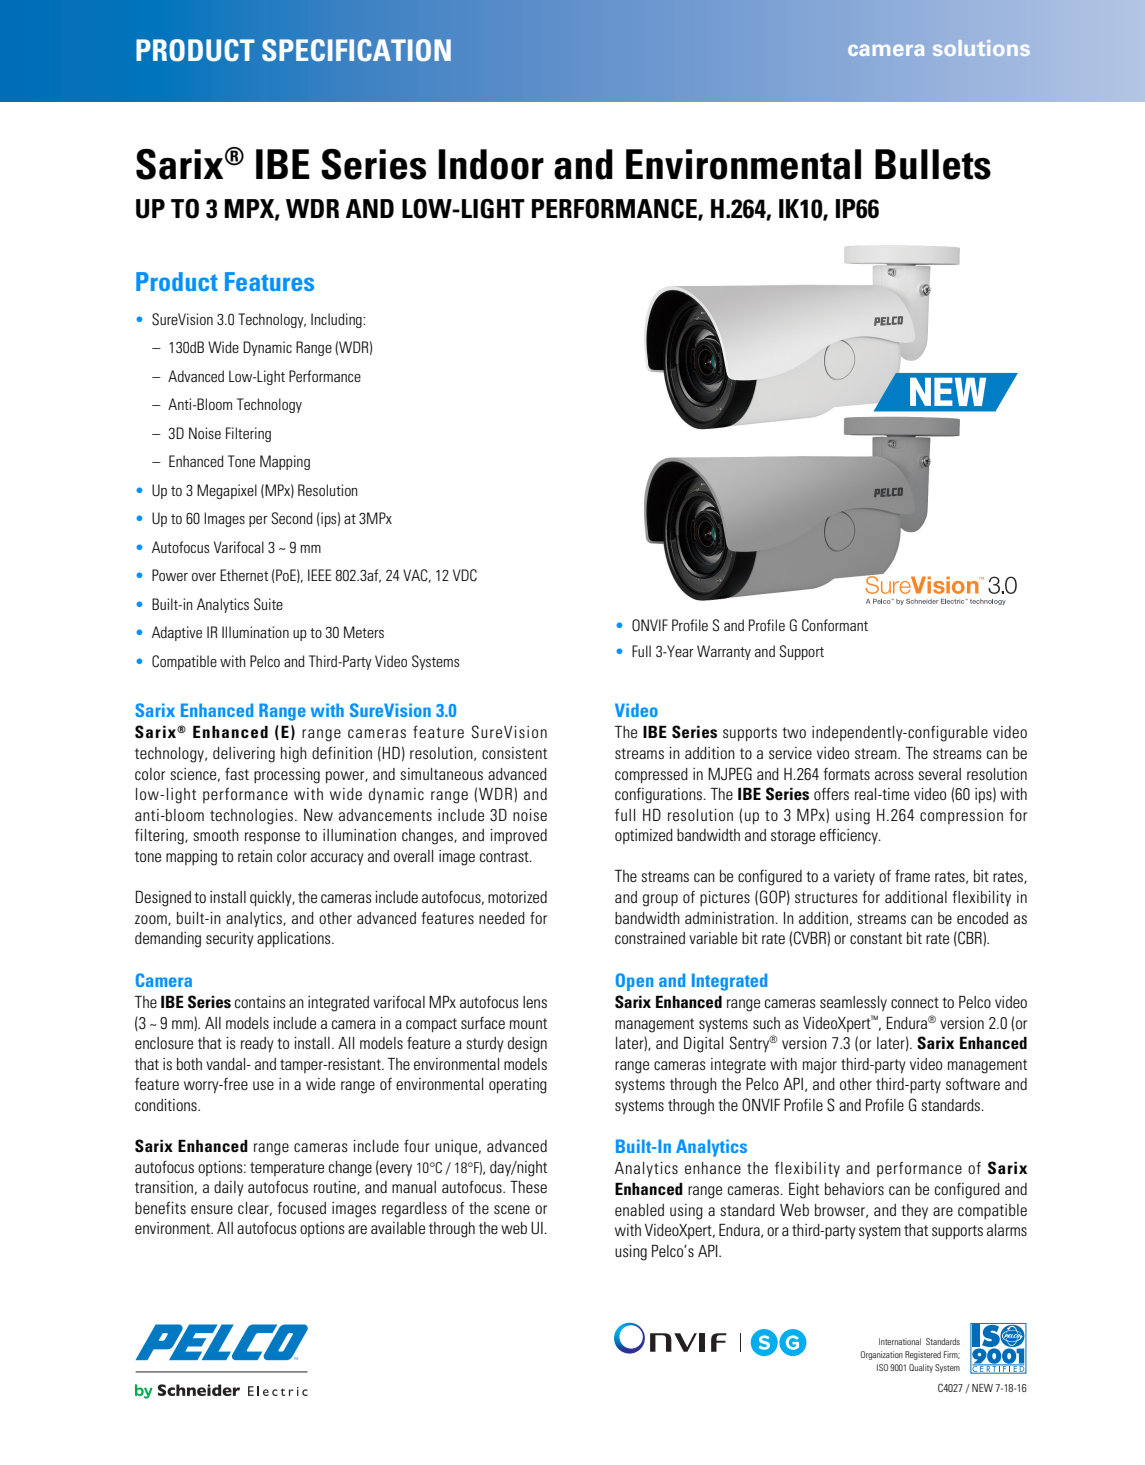 This image has height=1465, width=1145. I want to click on delivering, so click(244, 755).
